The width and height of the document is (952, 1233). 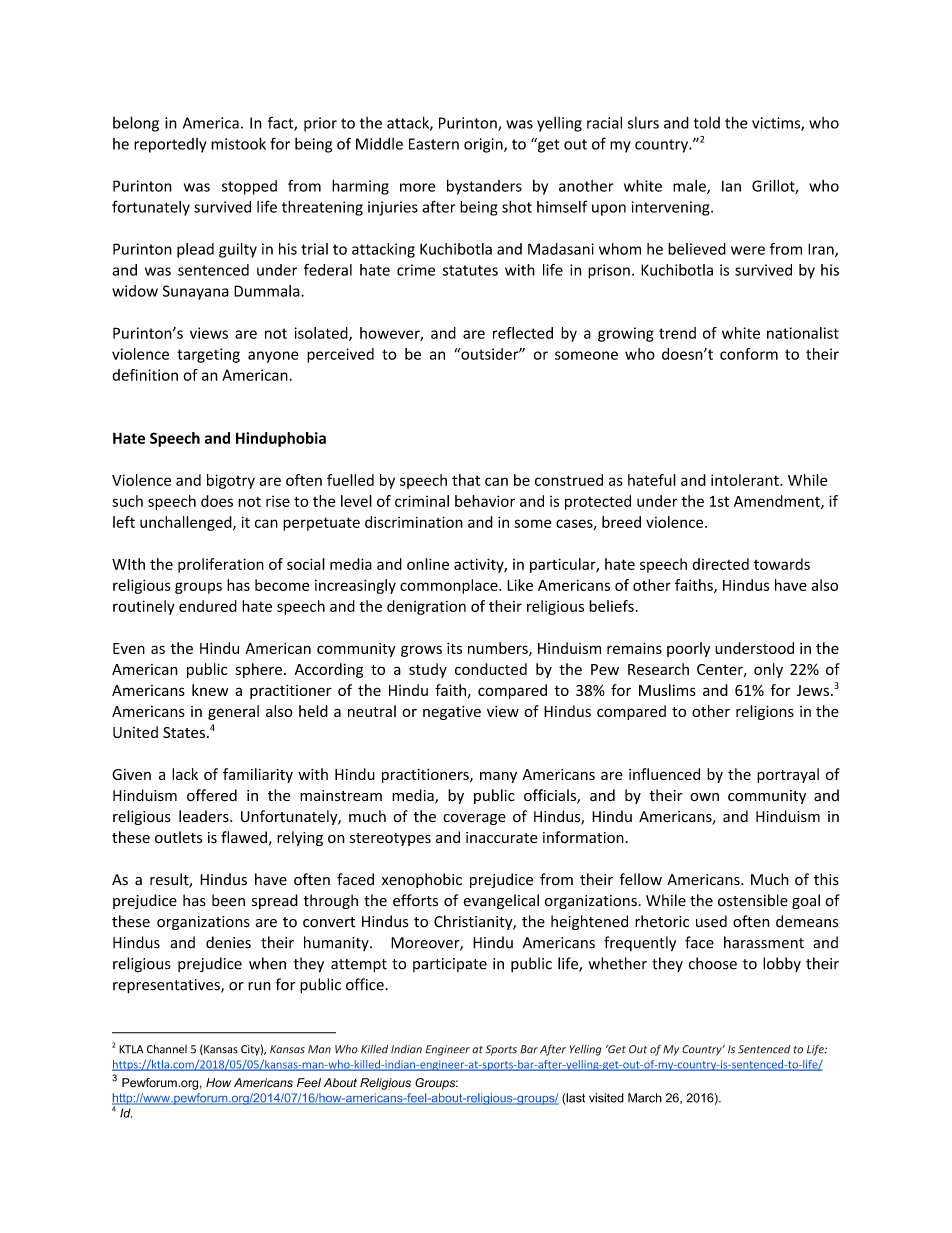 What do you see at coordinates (167, 1049) in the document?
I see `Channel` at bounding box center [167, 1049].
